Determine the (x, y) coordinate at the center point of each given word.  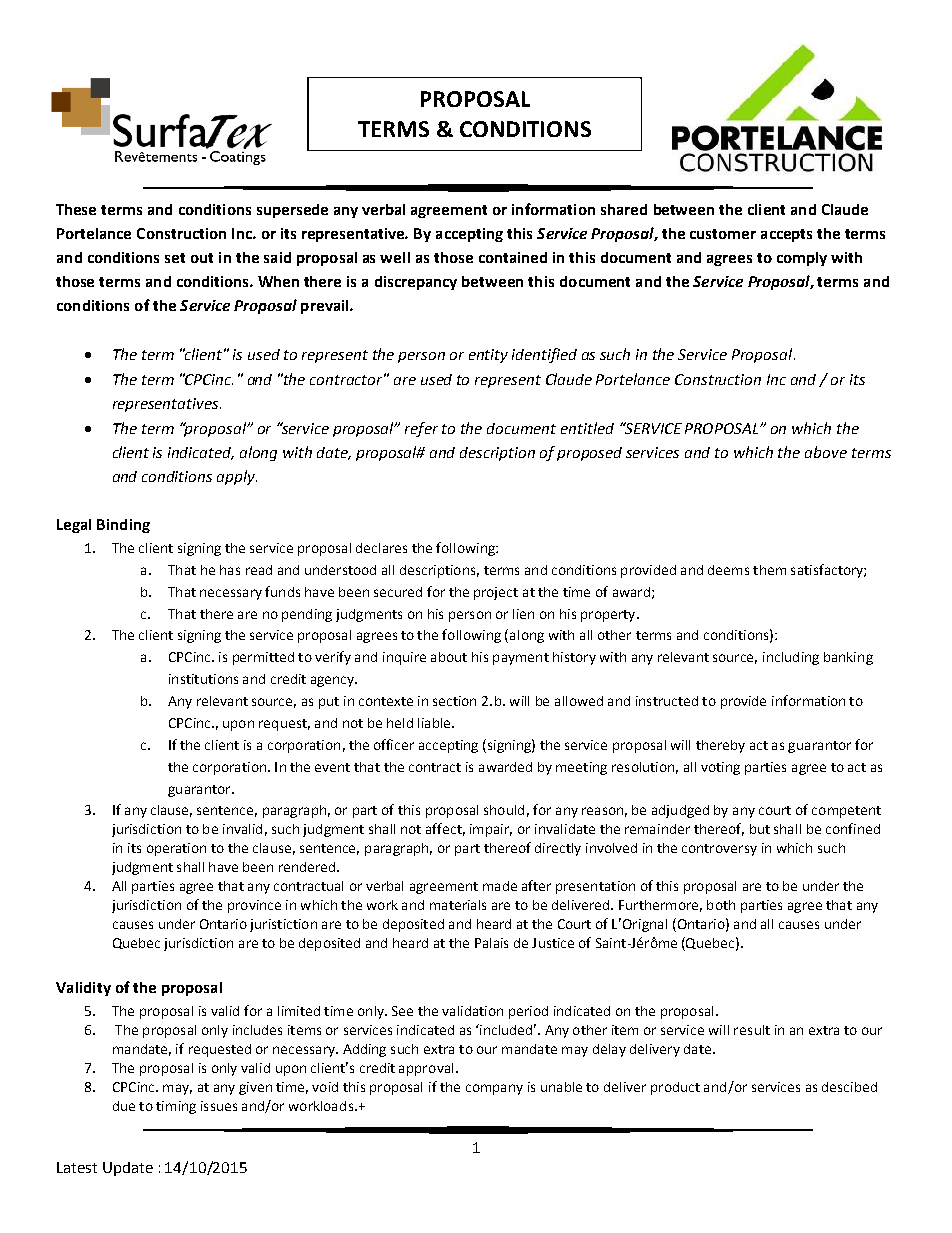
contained (513, 257)
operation (176, 849)
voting (720, 768)
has (230, 570)
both (721, 905)
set (175, 258)
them (769, 570)
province (254, 906)
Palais (491, 943)
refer (421, 429)
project (496, 593)
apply (237, 477)
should (504, 810)
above (826, 452)
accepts (786, 235)
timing (176, 1107)
